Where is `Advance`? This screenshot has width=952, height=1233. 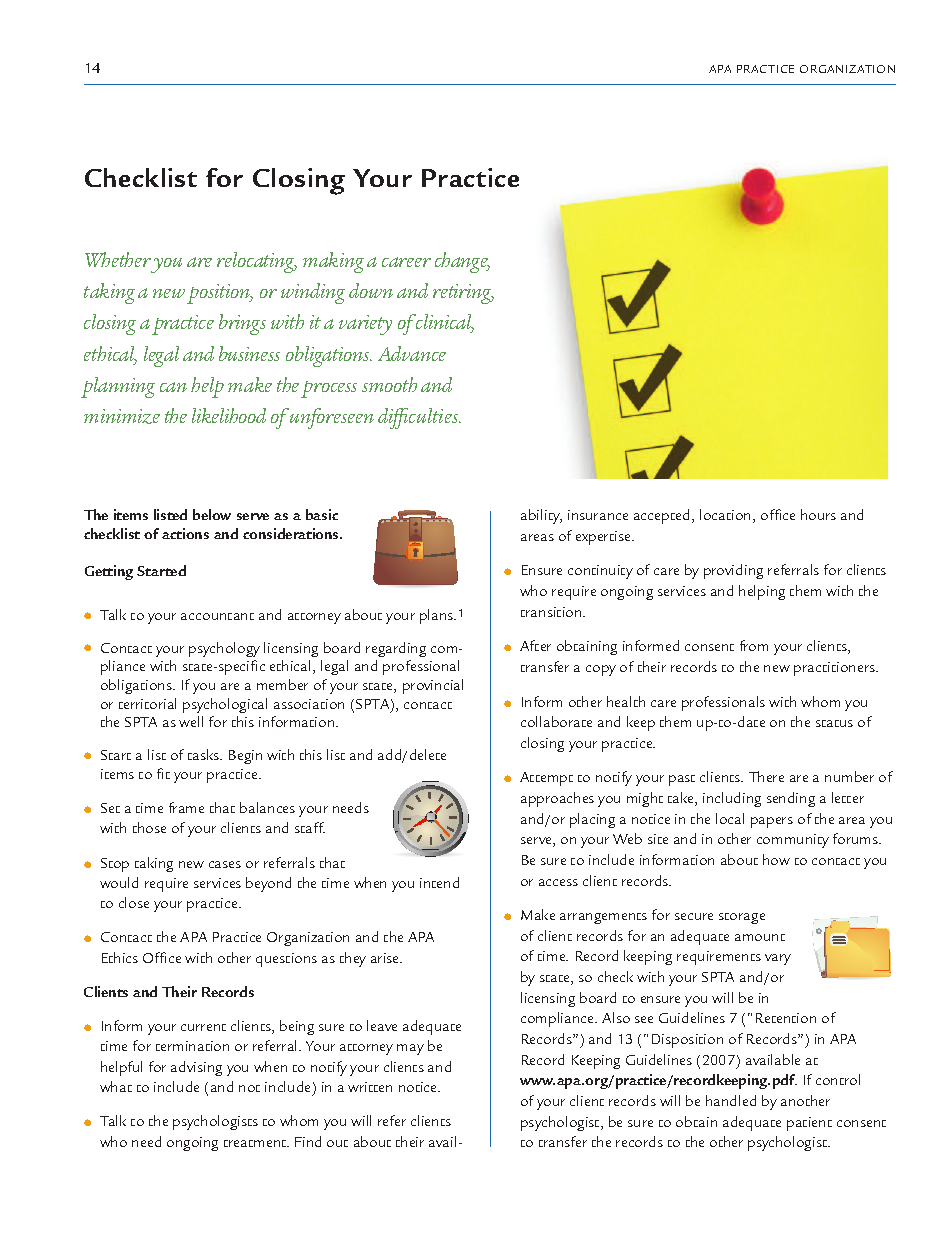
Advance is located at coordinates (412, 353).
